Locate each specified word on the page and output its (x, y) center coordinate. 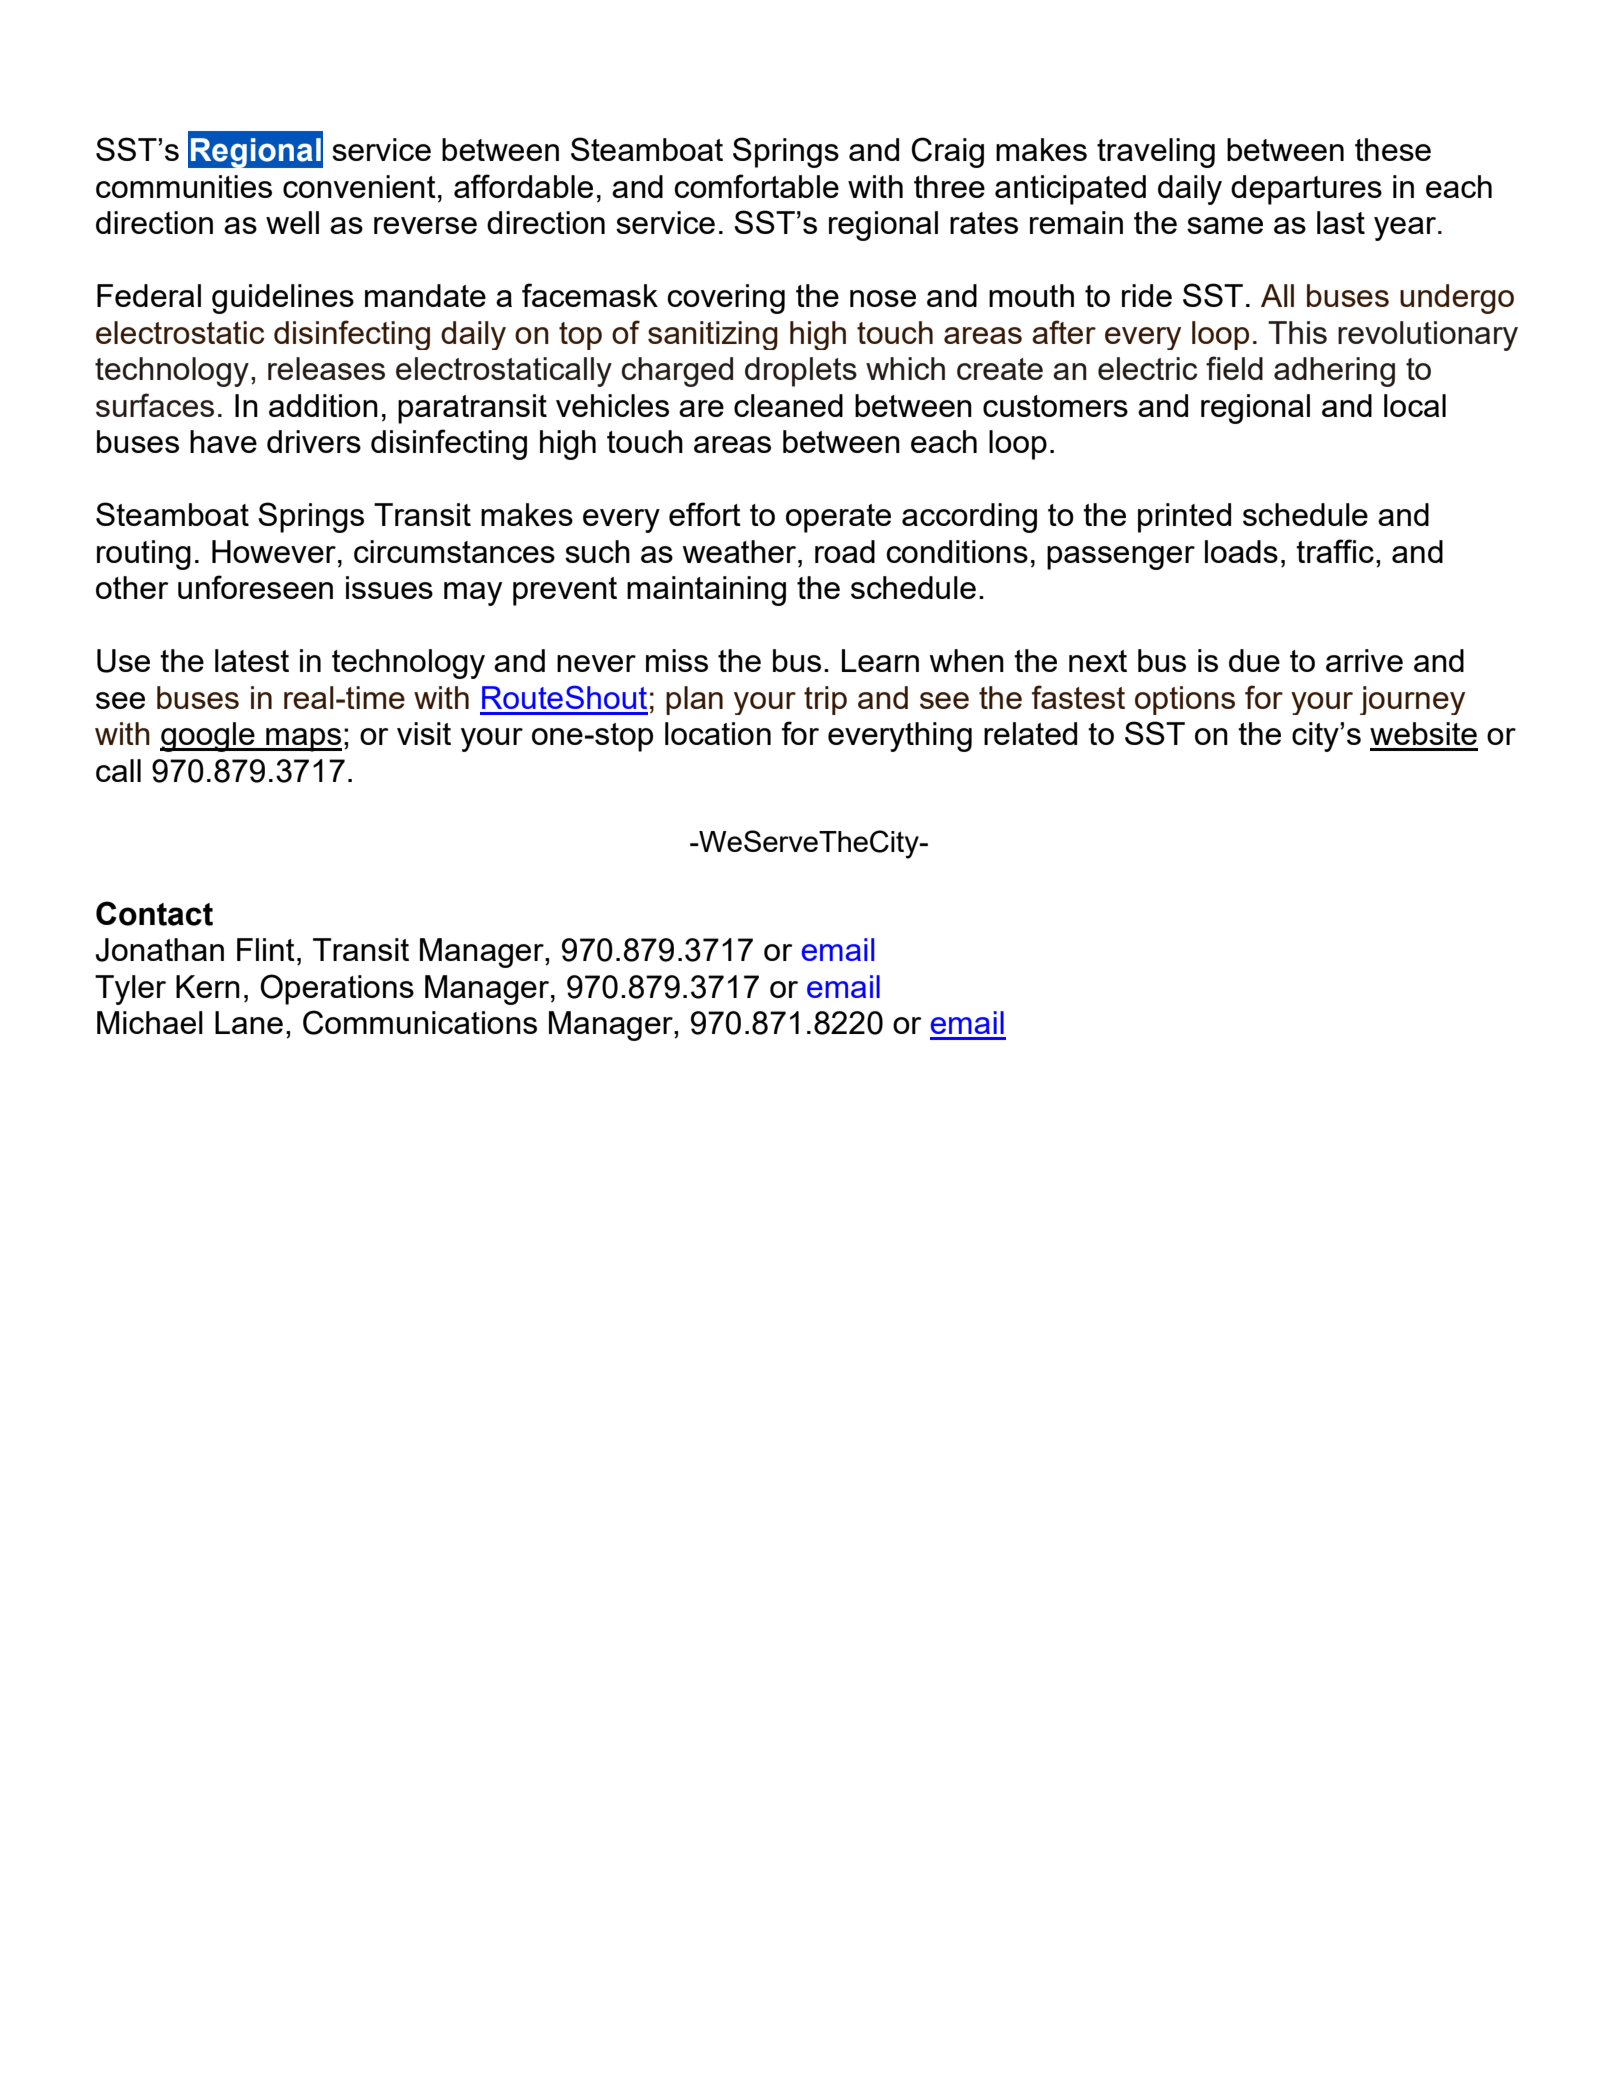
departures (1306, 190)
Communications (420, 1022)
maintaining (706, 591)
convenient (359, 186)
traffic (1335, 551)
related (1030, 733)
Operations (337, 989)
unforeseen (255, 587)
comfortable (756, 186)
